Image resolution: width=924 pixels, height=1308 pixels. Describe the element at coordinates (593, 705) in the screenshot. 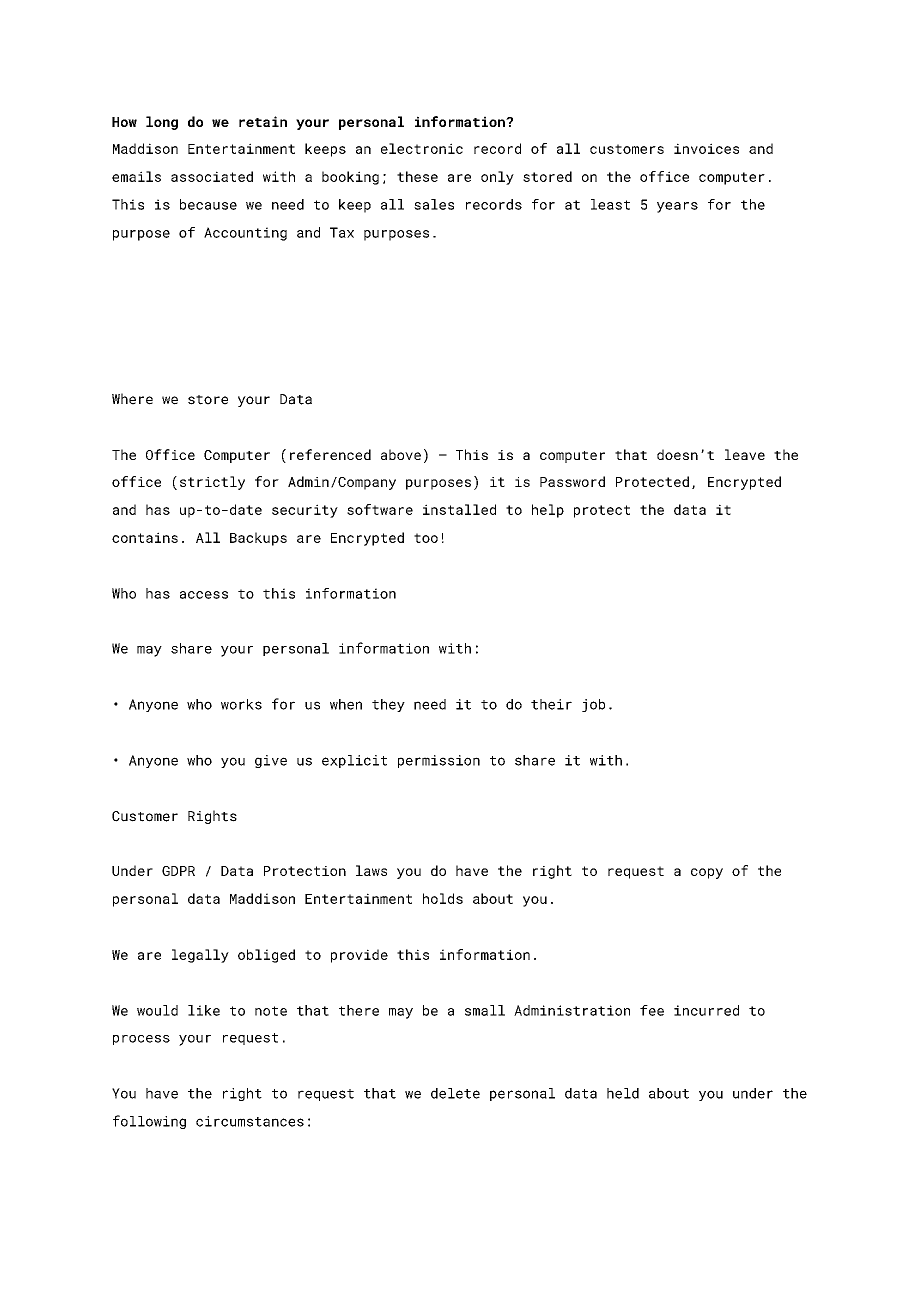

I see `job` at that location.
